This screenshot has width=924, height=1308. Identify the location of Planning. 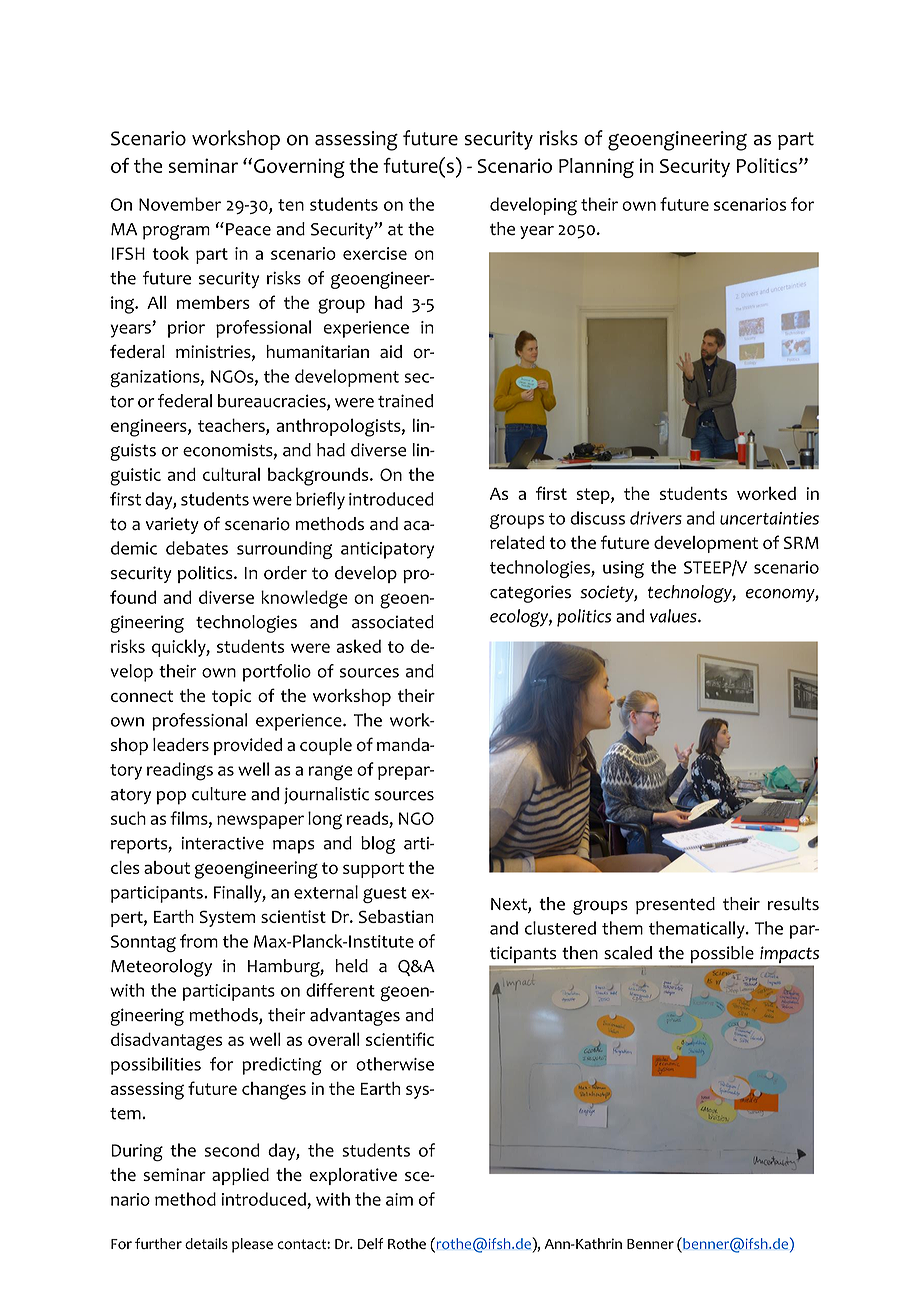
(596, 168).
